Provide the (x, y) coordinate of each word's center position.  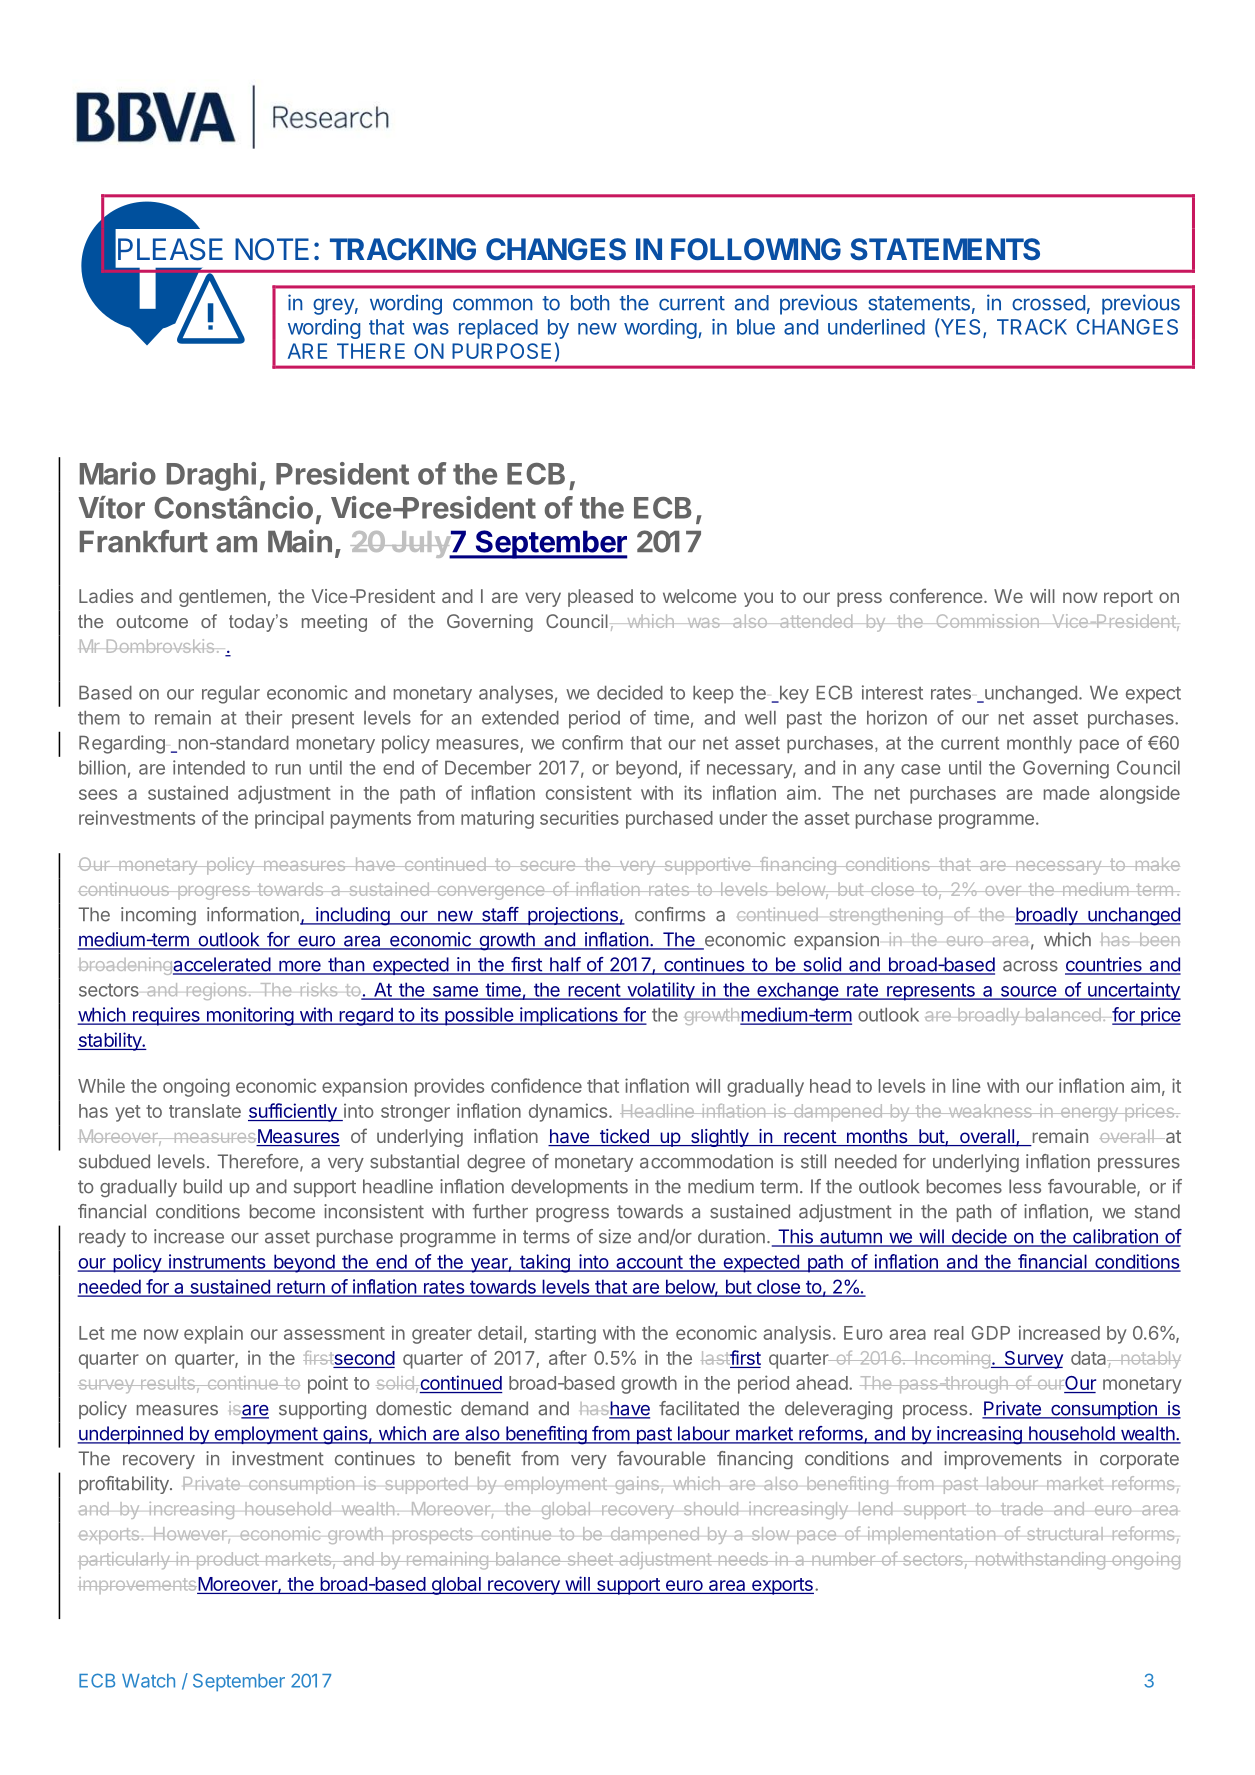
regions (216, 991)
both (590, 303)
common (492, 304)
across (1030, 966)
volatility (661, 991)
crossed (1048, 303)
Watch (148, 1681)
